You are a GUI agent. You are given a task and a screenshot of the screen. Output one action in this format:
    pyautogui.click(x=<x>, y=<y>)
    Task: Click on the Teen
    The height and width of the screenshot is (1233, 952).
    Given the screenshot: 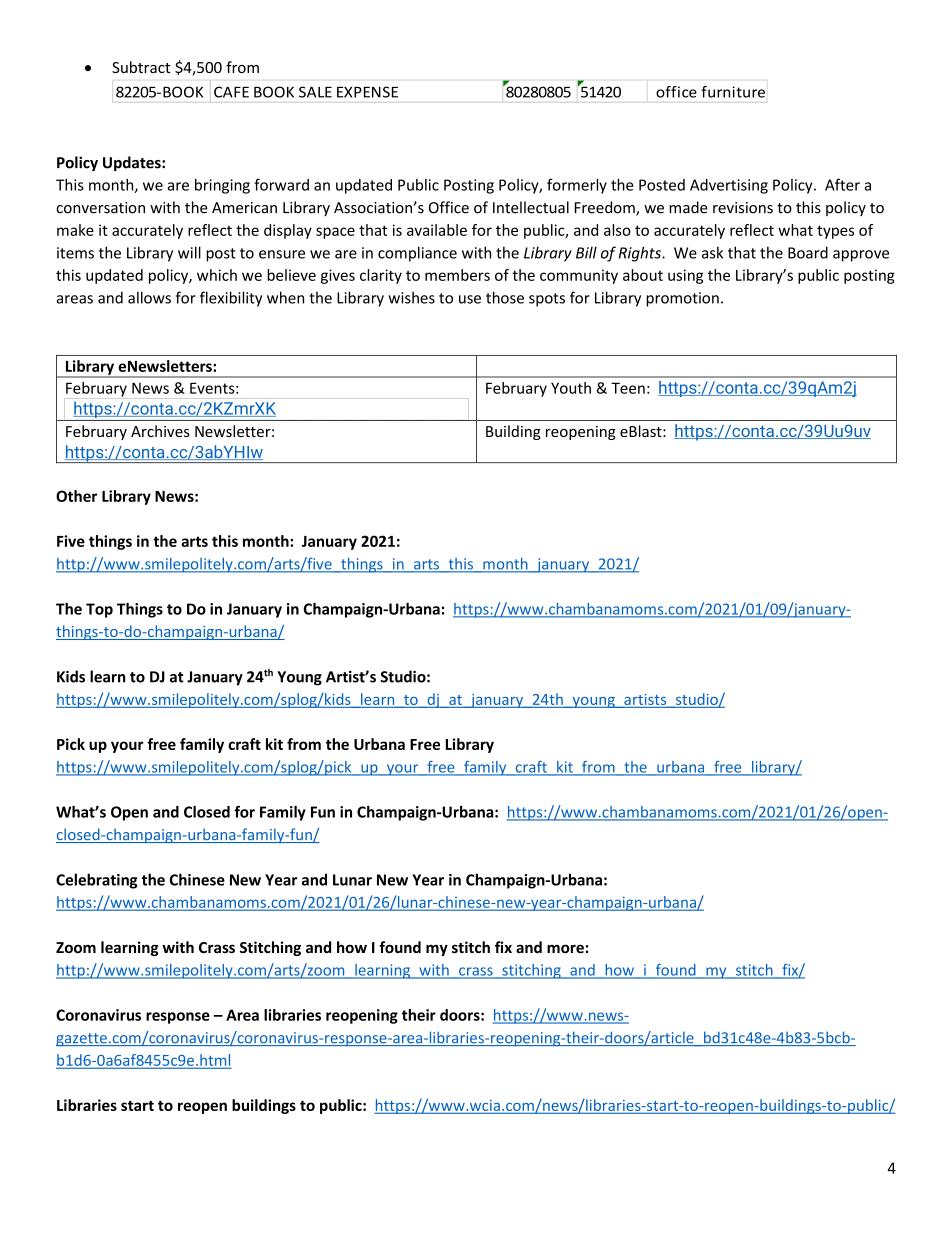 What is the action you would take?
    pyautogui.click(x=628, y=388)
